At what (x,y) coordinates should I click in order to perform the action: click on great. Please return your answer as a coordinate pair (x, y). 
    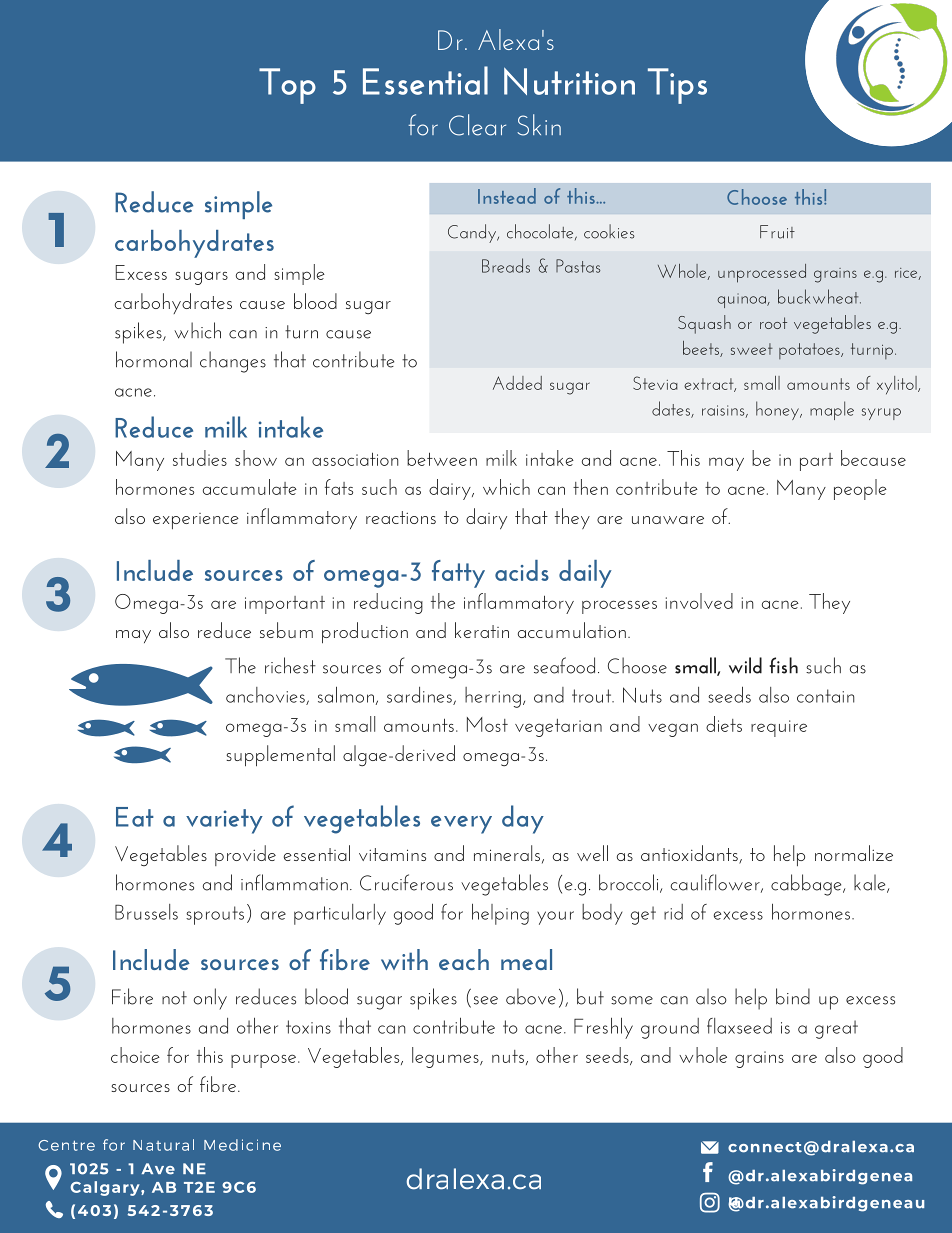
    Looking at the image, I should click on (836, 1029).
